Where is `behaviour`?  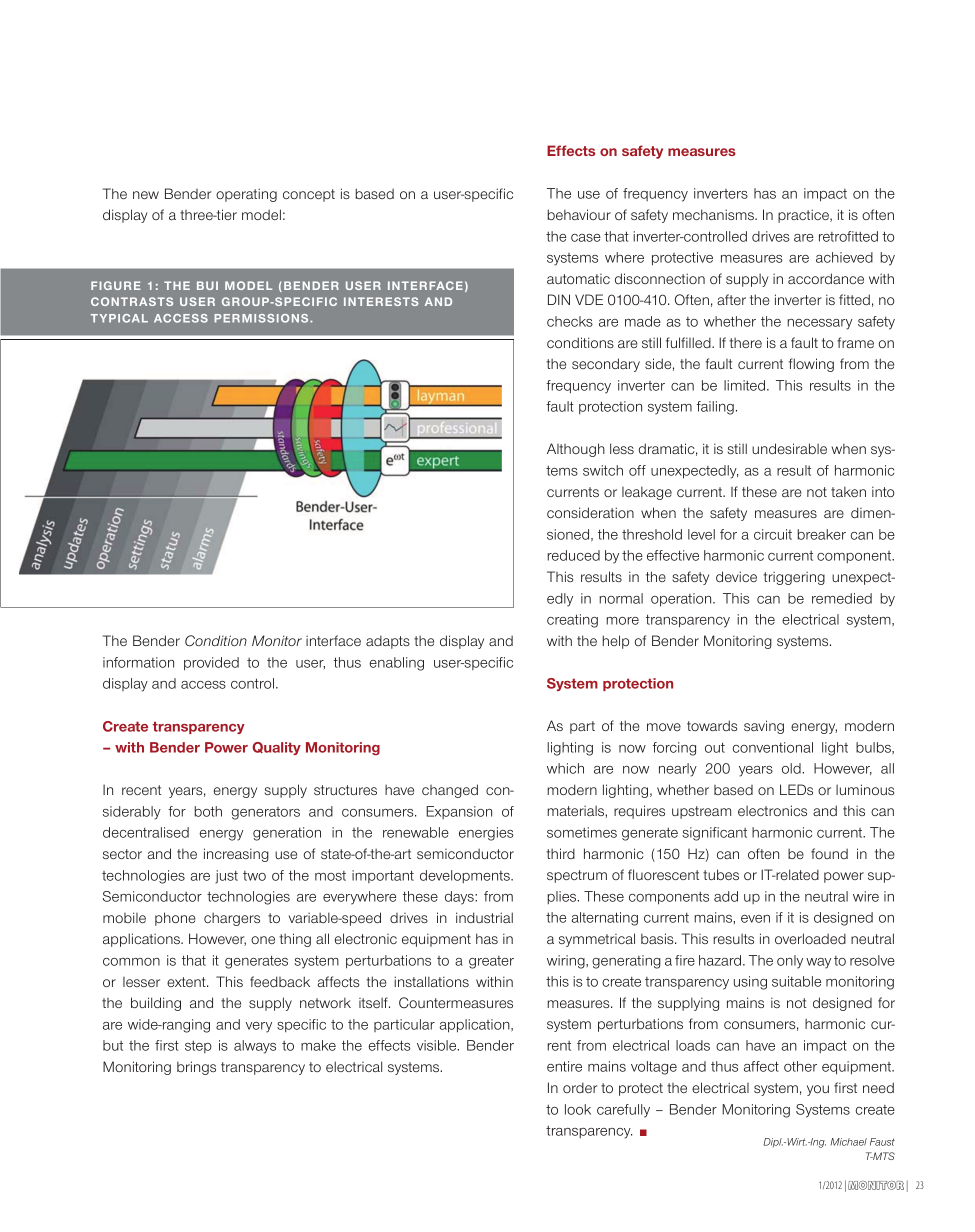
behaviour is located at coordinates (579, 214).
